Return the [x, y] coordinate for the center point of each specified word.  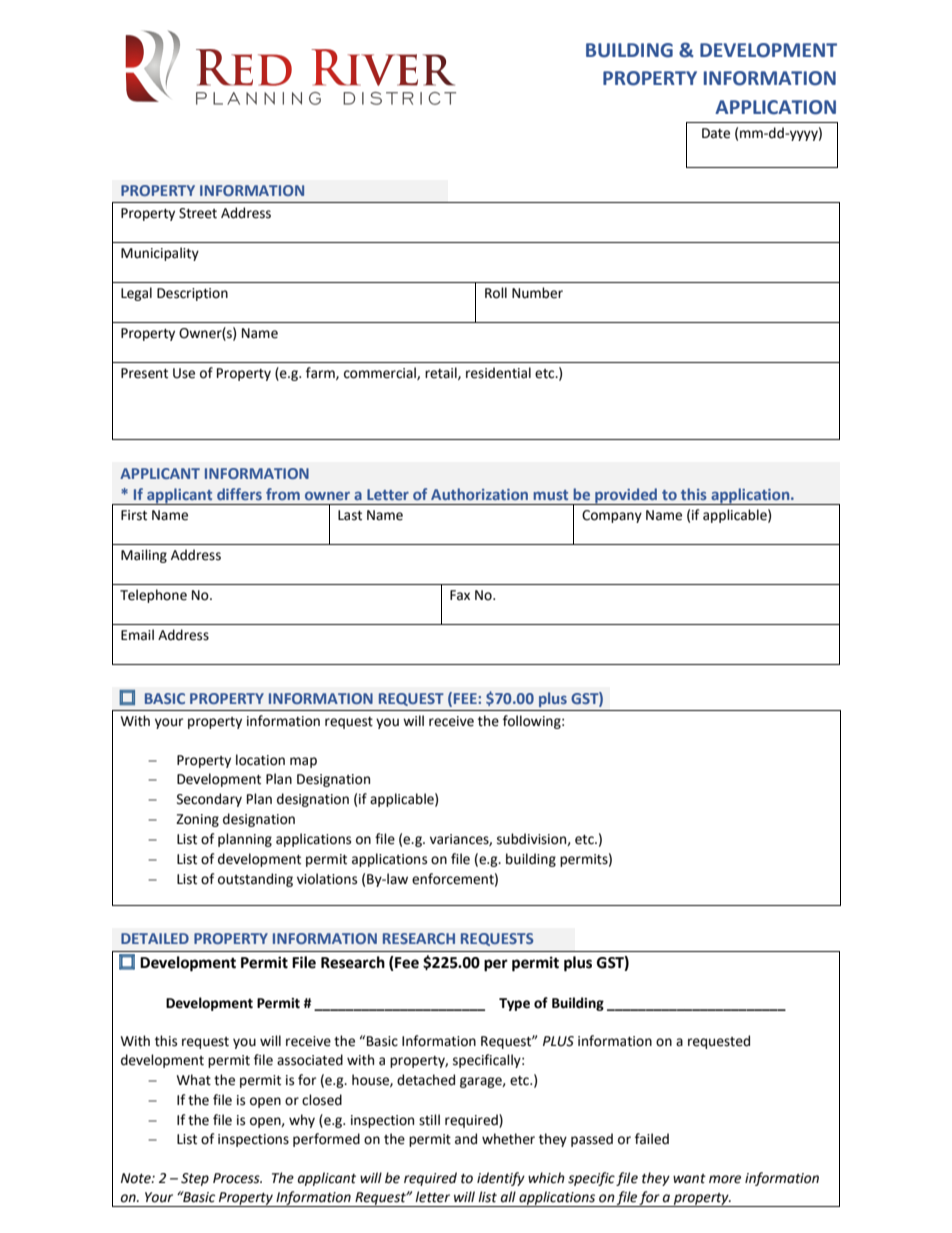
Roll [496, 293]
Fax [460, 595]
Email [137, 635]
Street [198, 213]
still [429, 1120]
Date [716, 133]
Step [195, 1179]
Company [612, 516]
